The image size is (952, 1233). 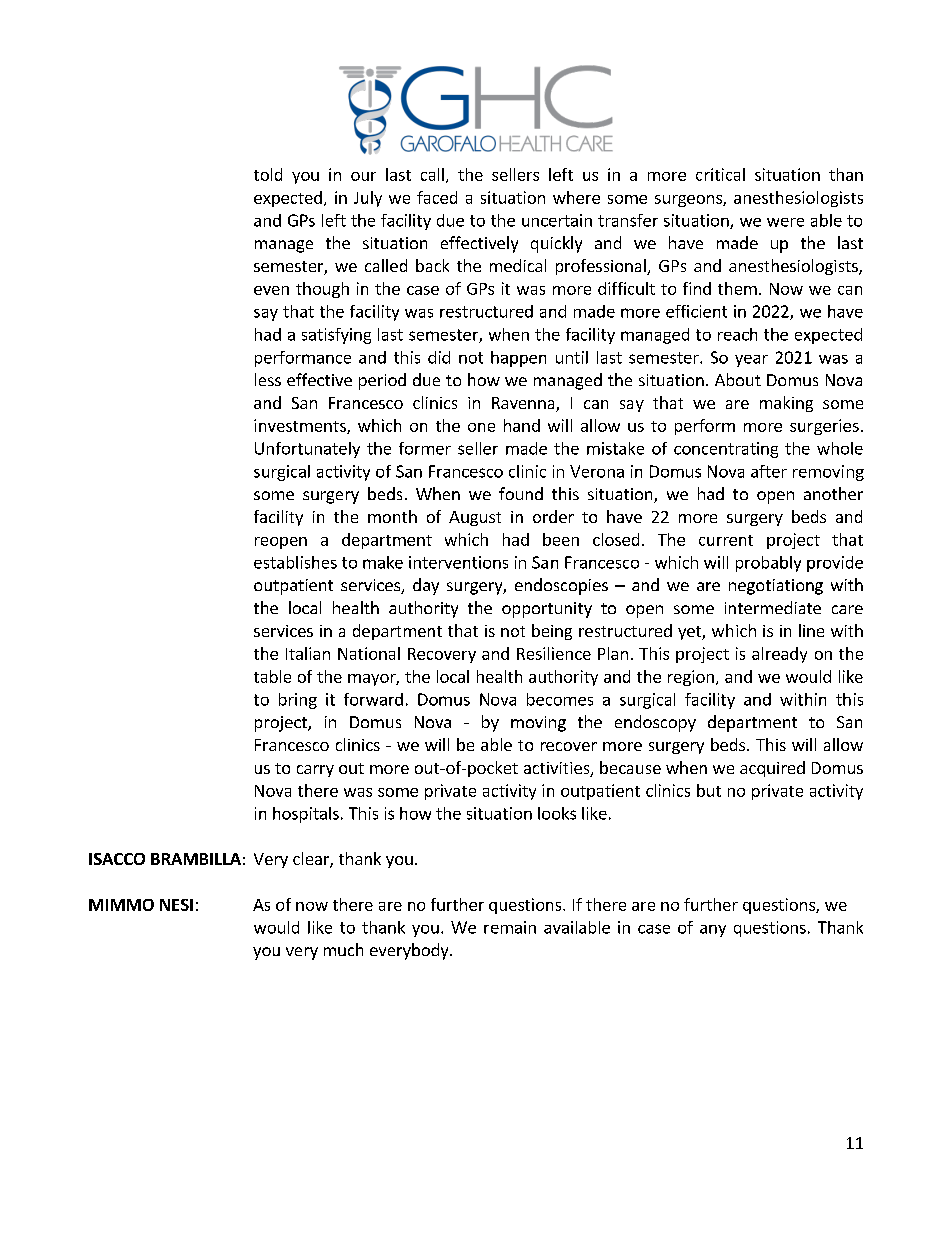 I want to click on July, so click(x=368, y=199).
